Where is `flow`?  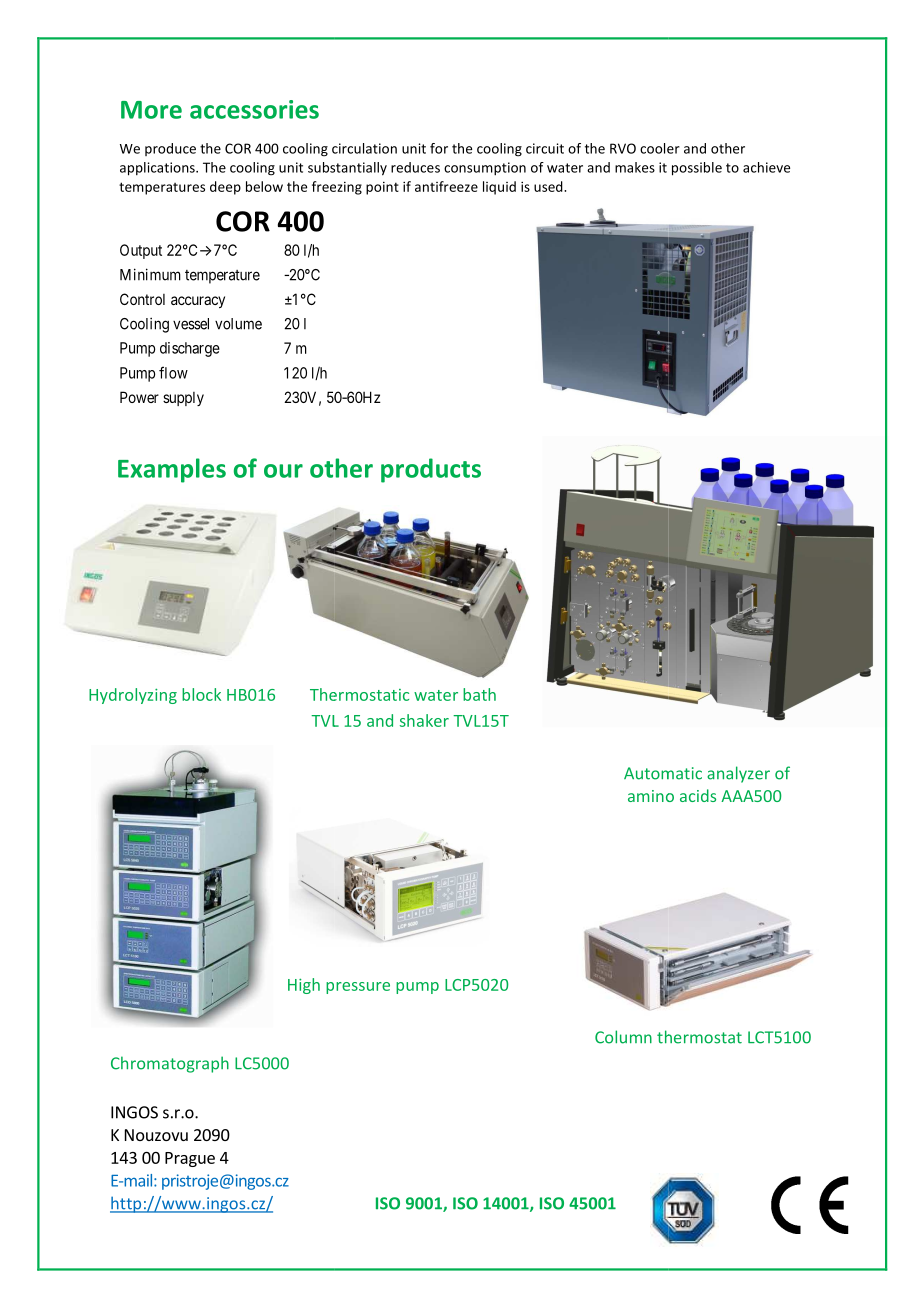
flow is located at coordinates (173, 372).
